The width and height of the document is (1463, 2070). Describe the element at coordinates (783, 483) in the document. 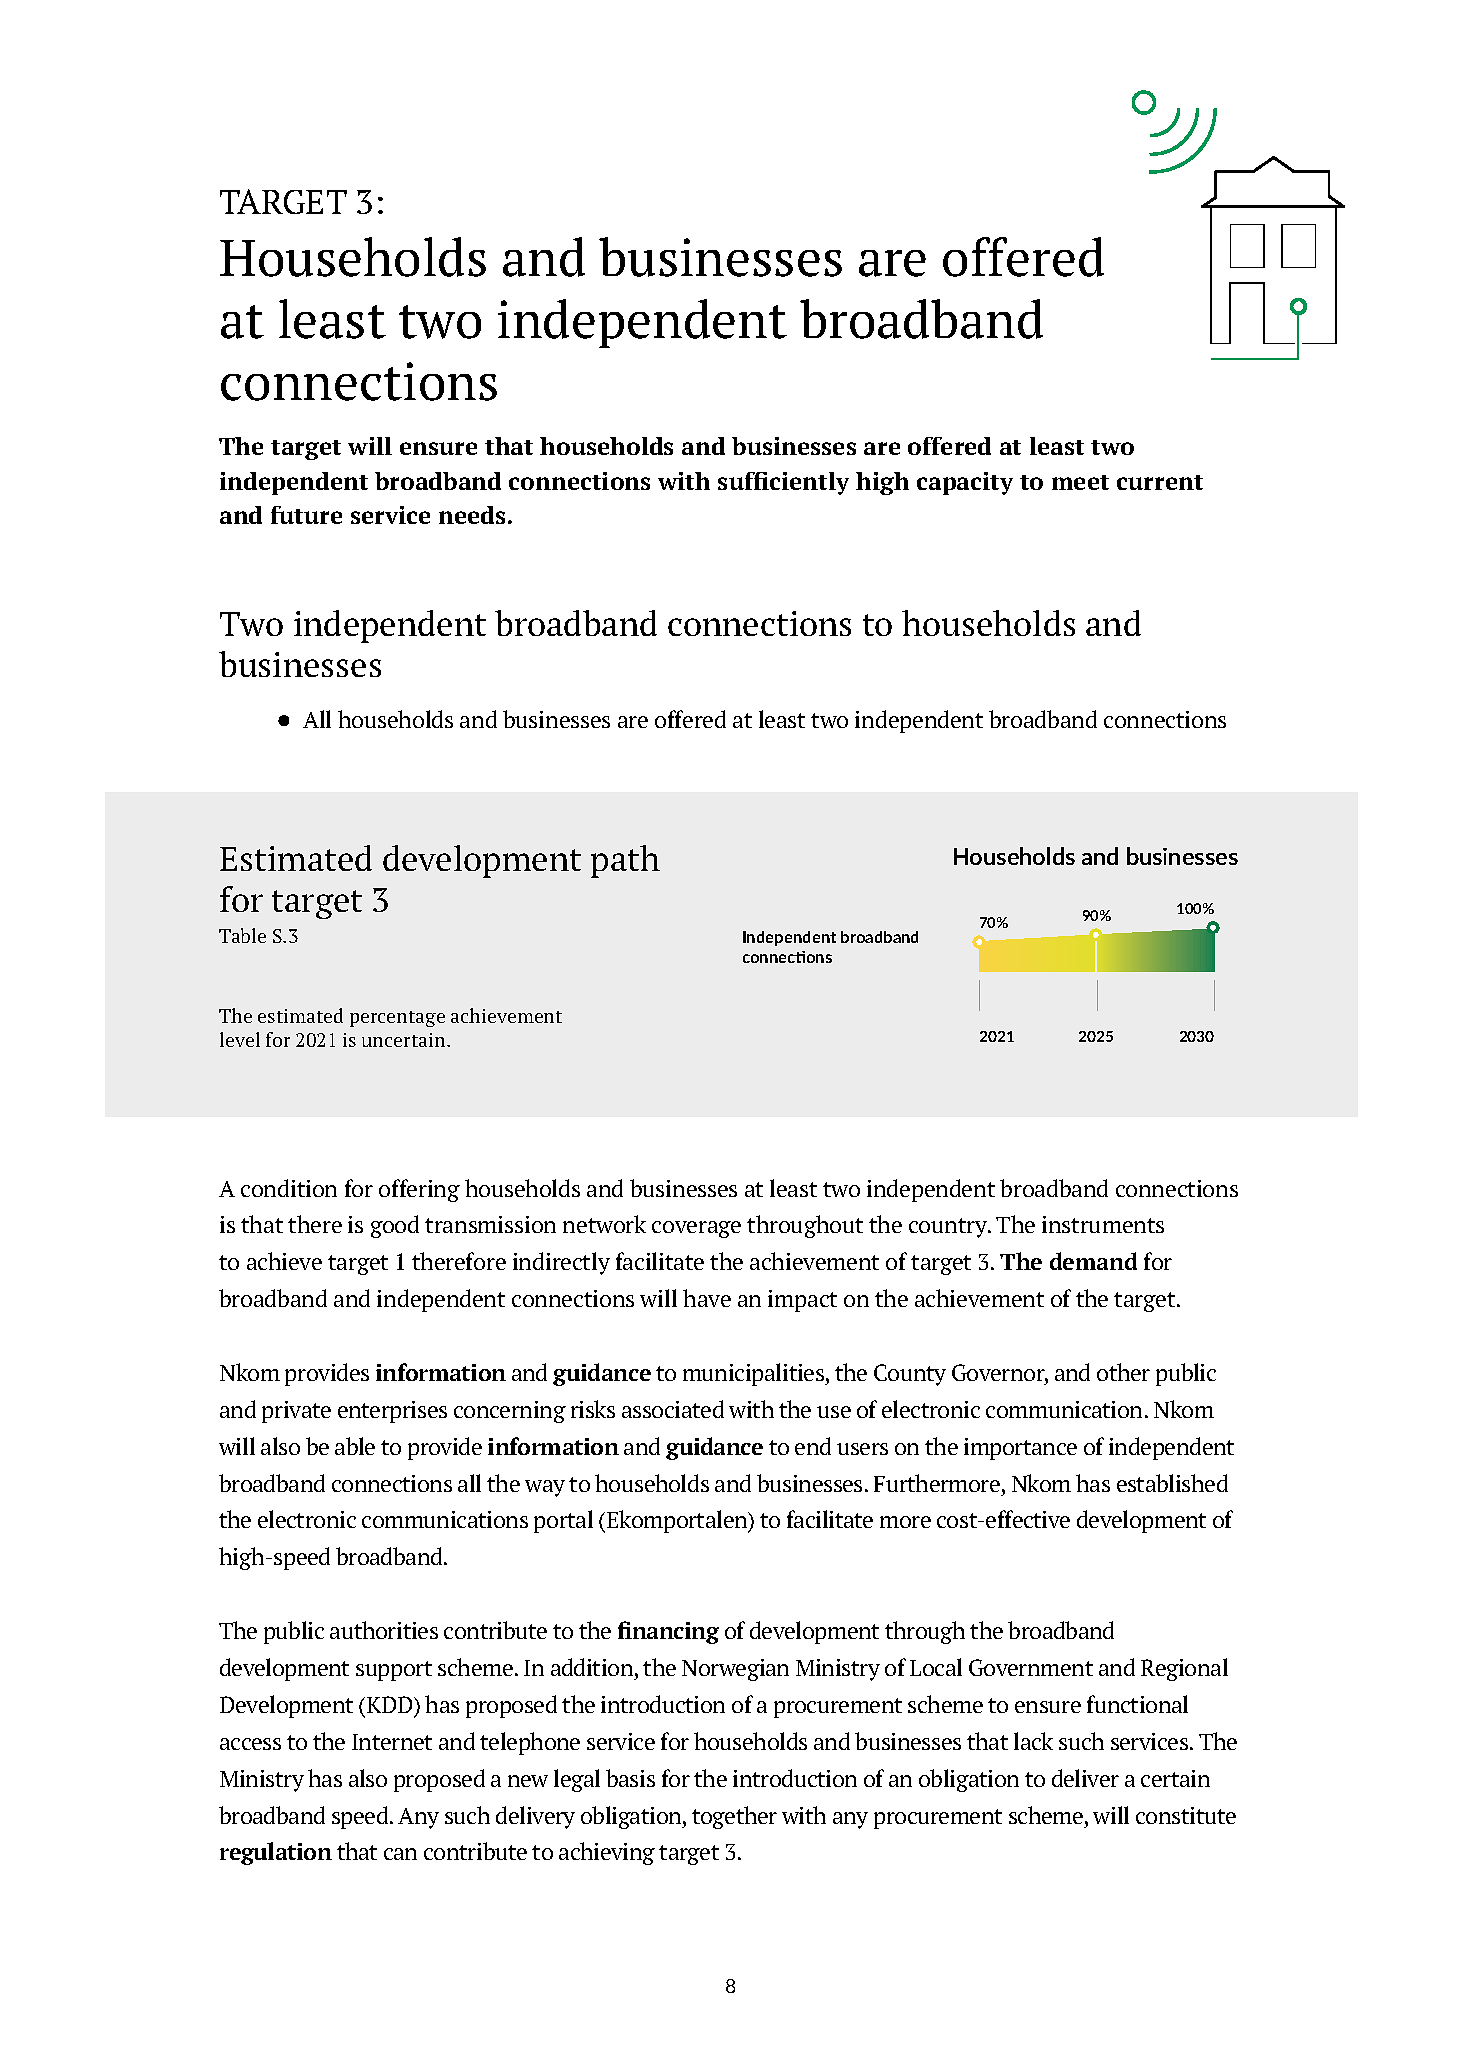

I see `sufficiently` at that location.
